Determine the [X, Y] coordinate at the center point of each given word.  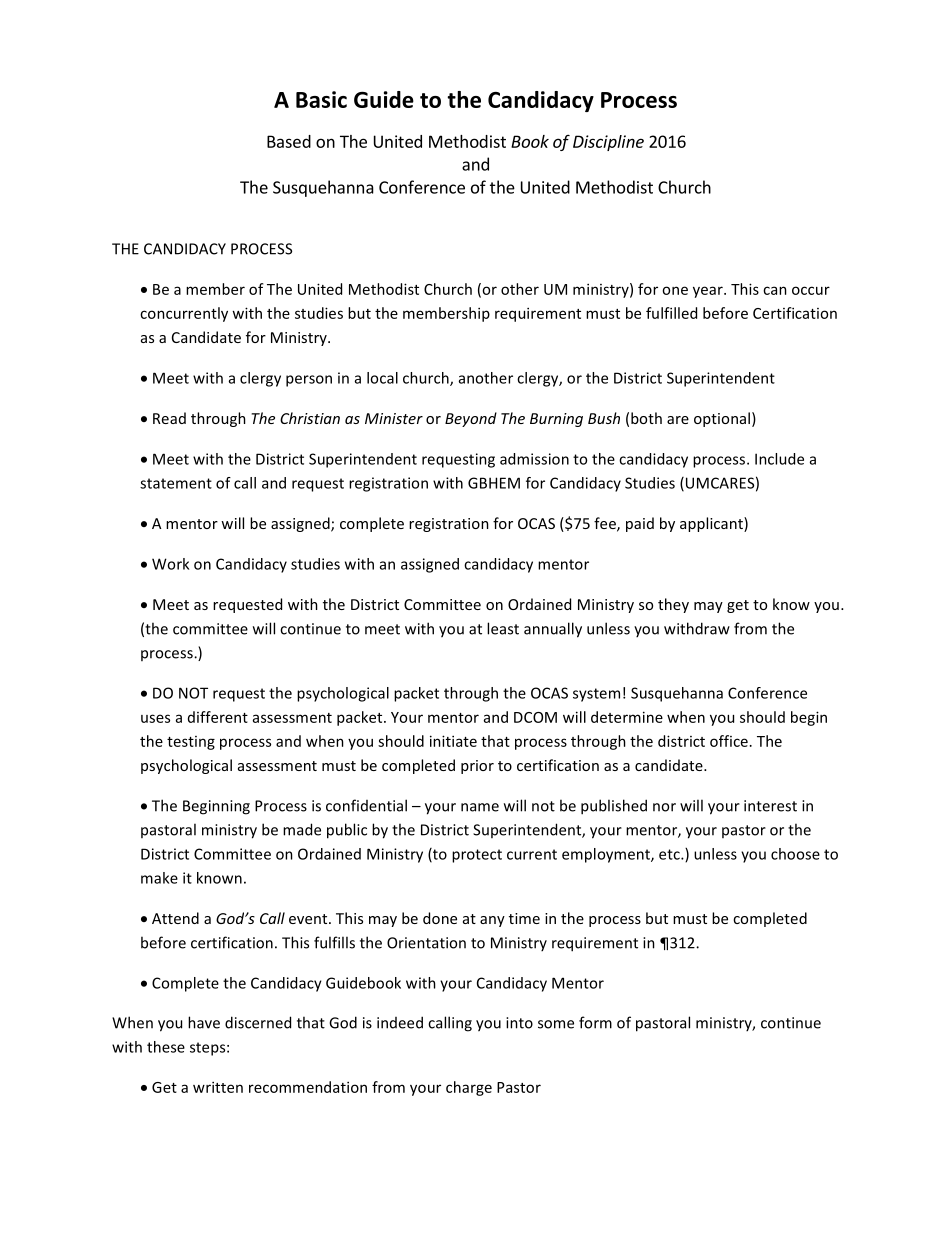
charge [469, 1088]
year [709, 292]
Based [289, 141]
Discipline [608, 143]
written [218, 1087]
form [595, 1022]
